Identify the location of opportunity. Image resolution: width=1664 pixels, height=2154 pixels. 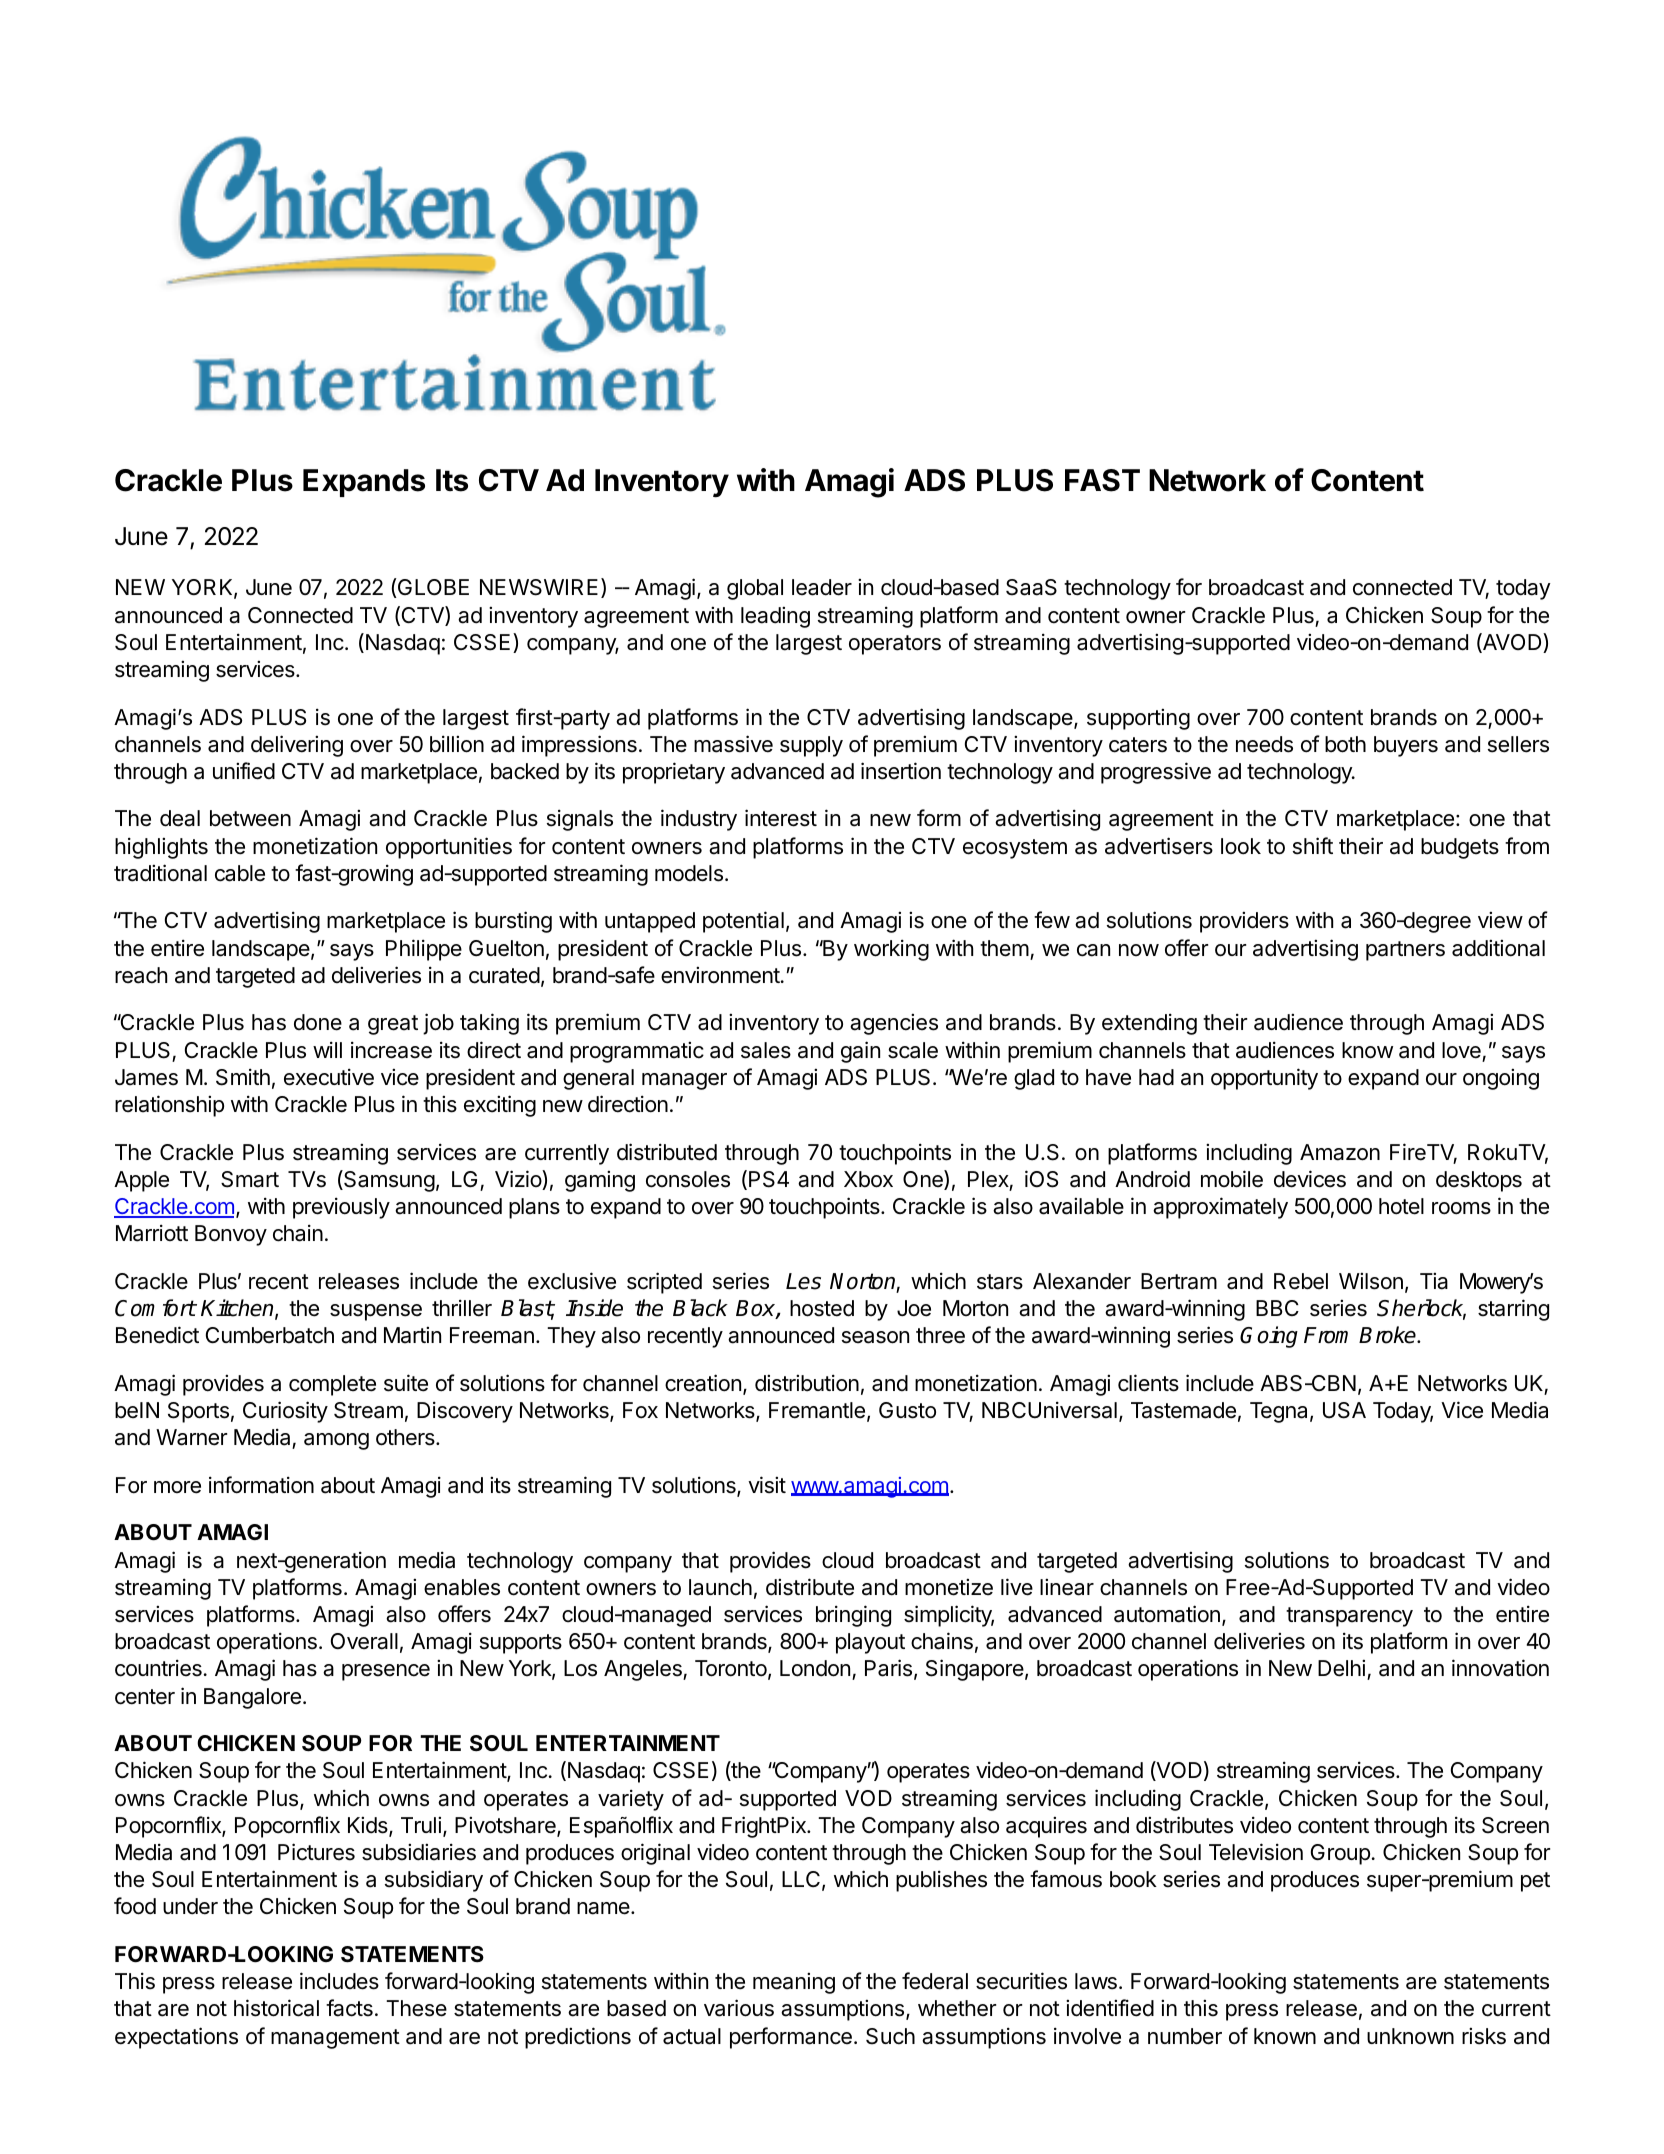
(1264, 1079).
